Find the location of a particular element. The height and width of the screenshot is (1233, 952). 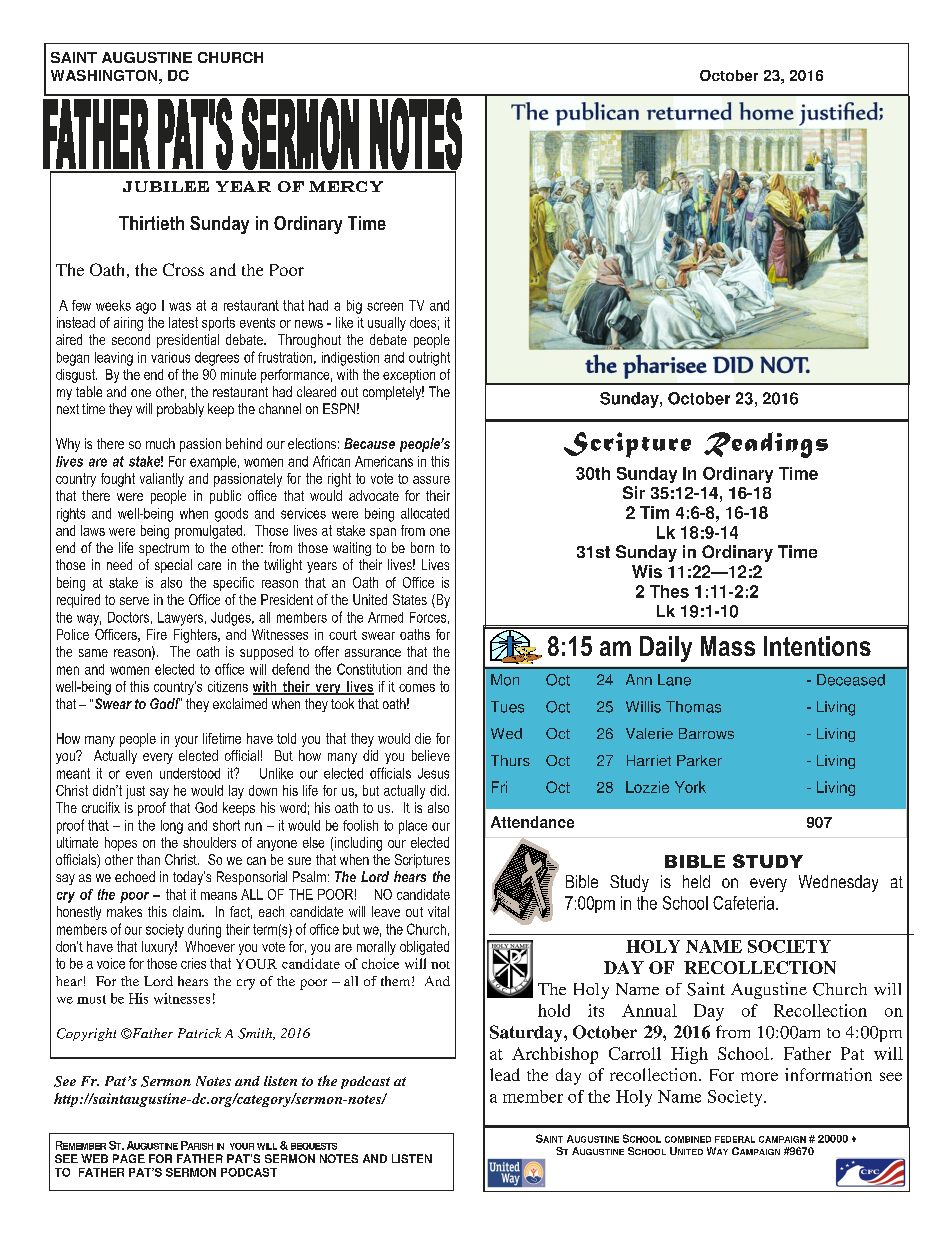

spectrum is located at coordinates (164, 549).
